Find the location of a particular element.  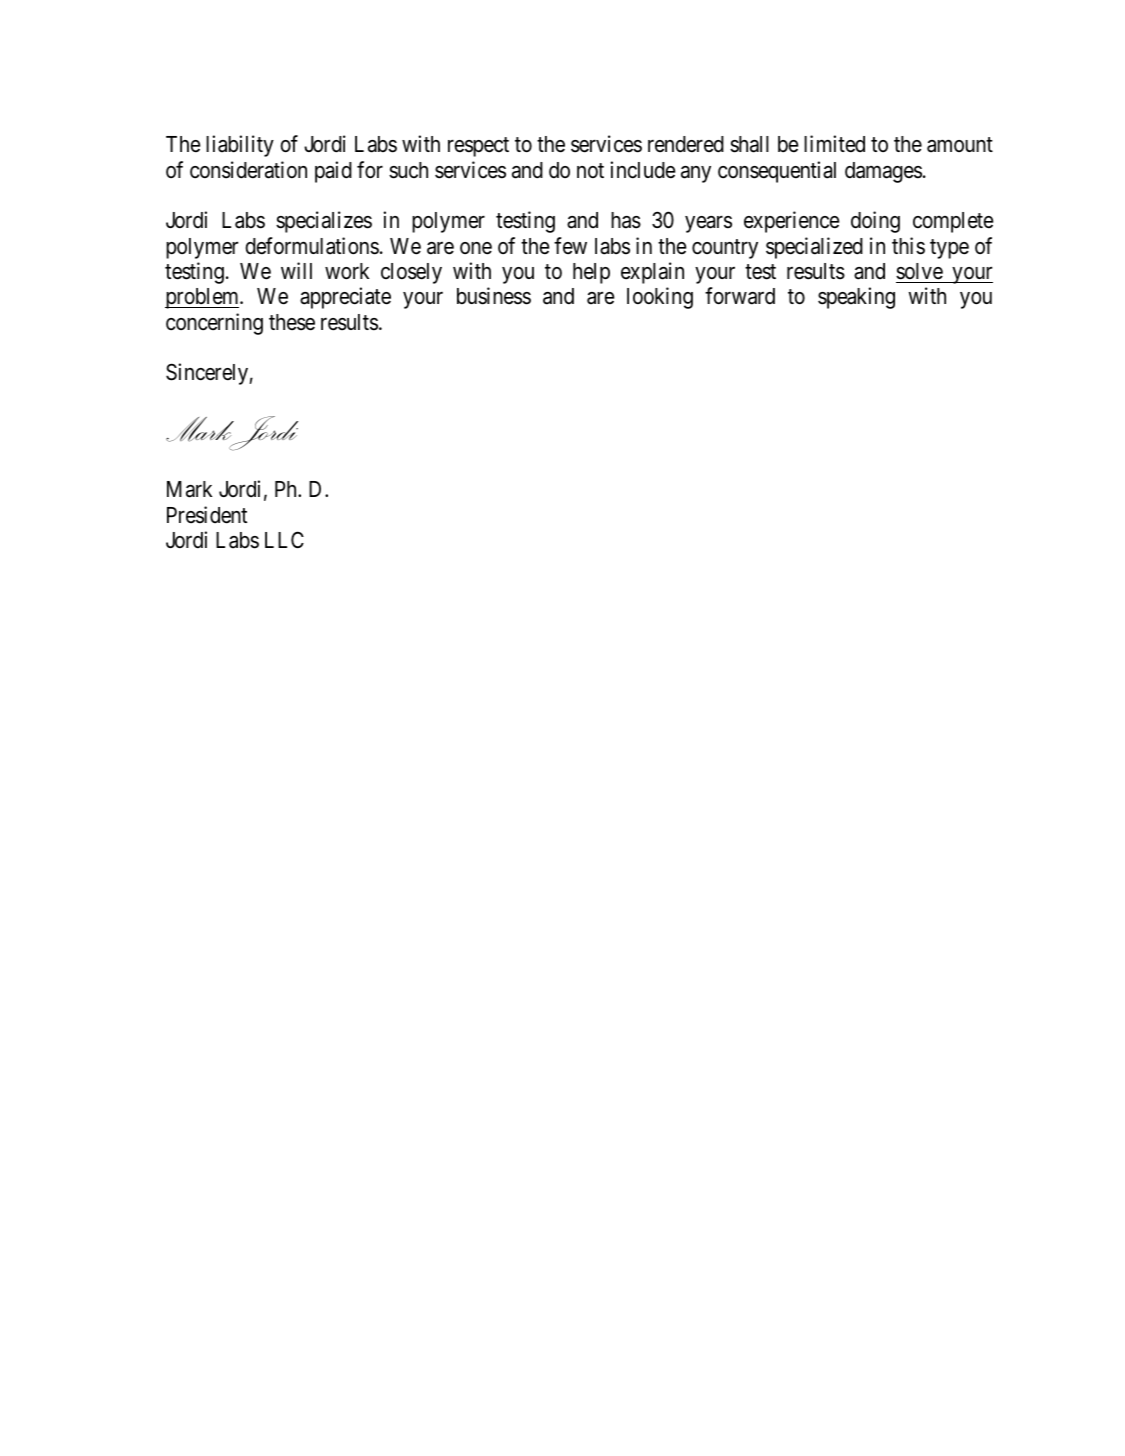

LLC is located at coordinates (284, 539).
